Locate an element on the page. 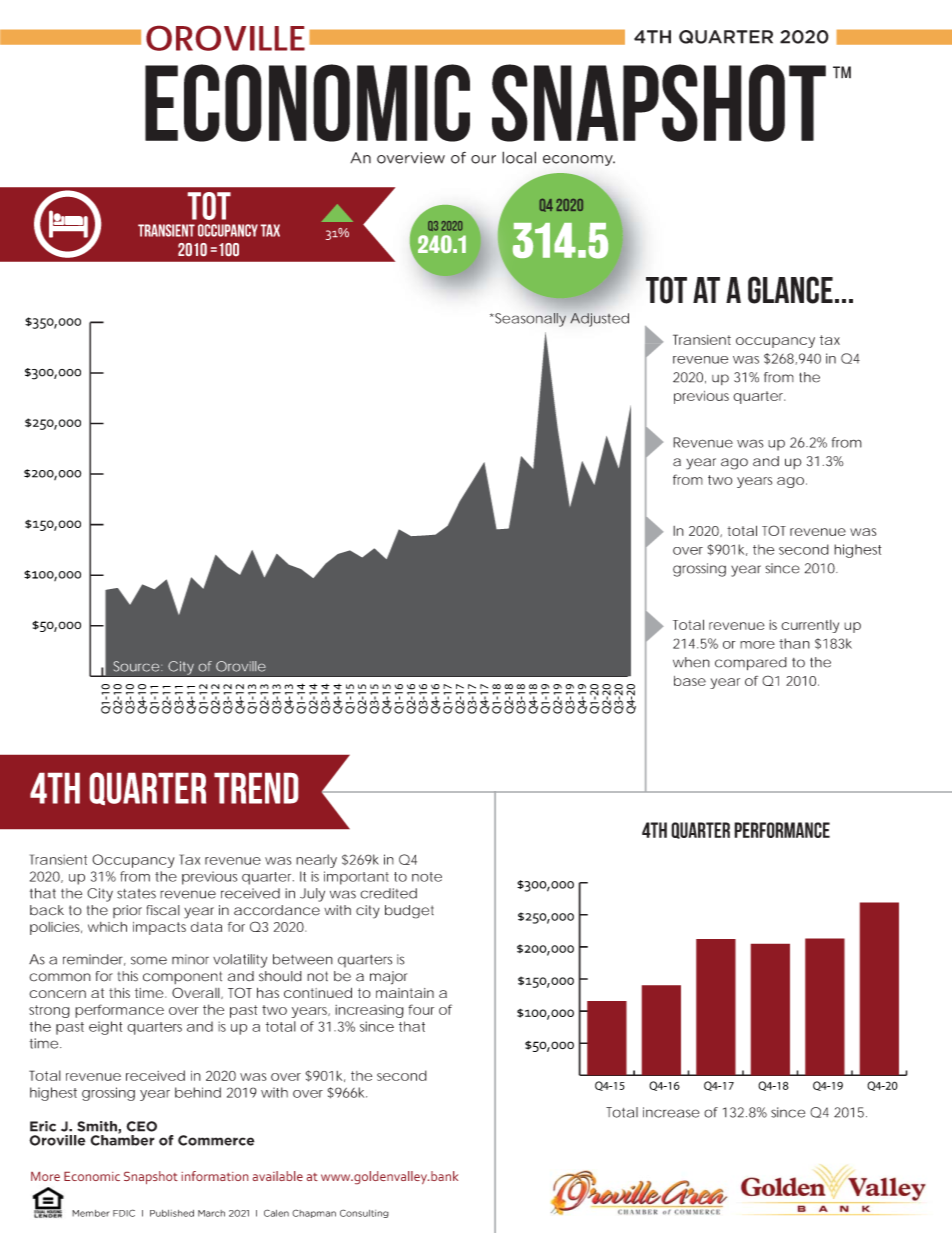 The height and width of the document is (1233, 952). trend is located at coordinates (256, 788).
